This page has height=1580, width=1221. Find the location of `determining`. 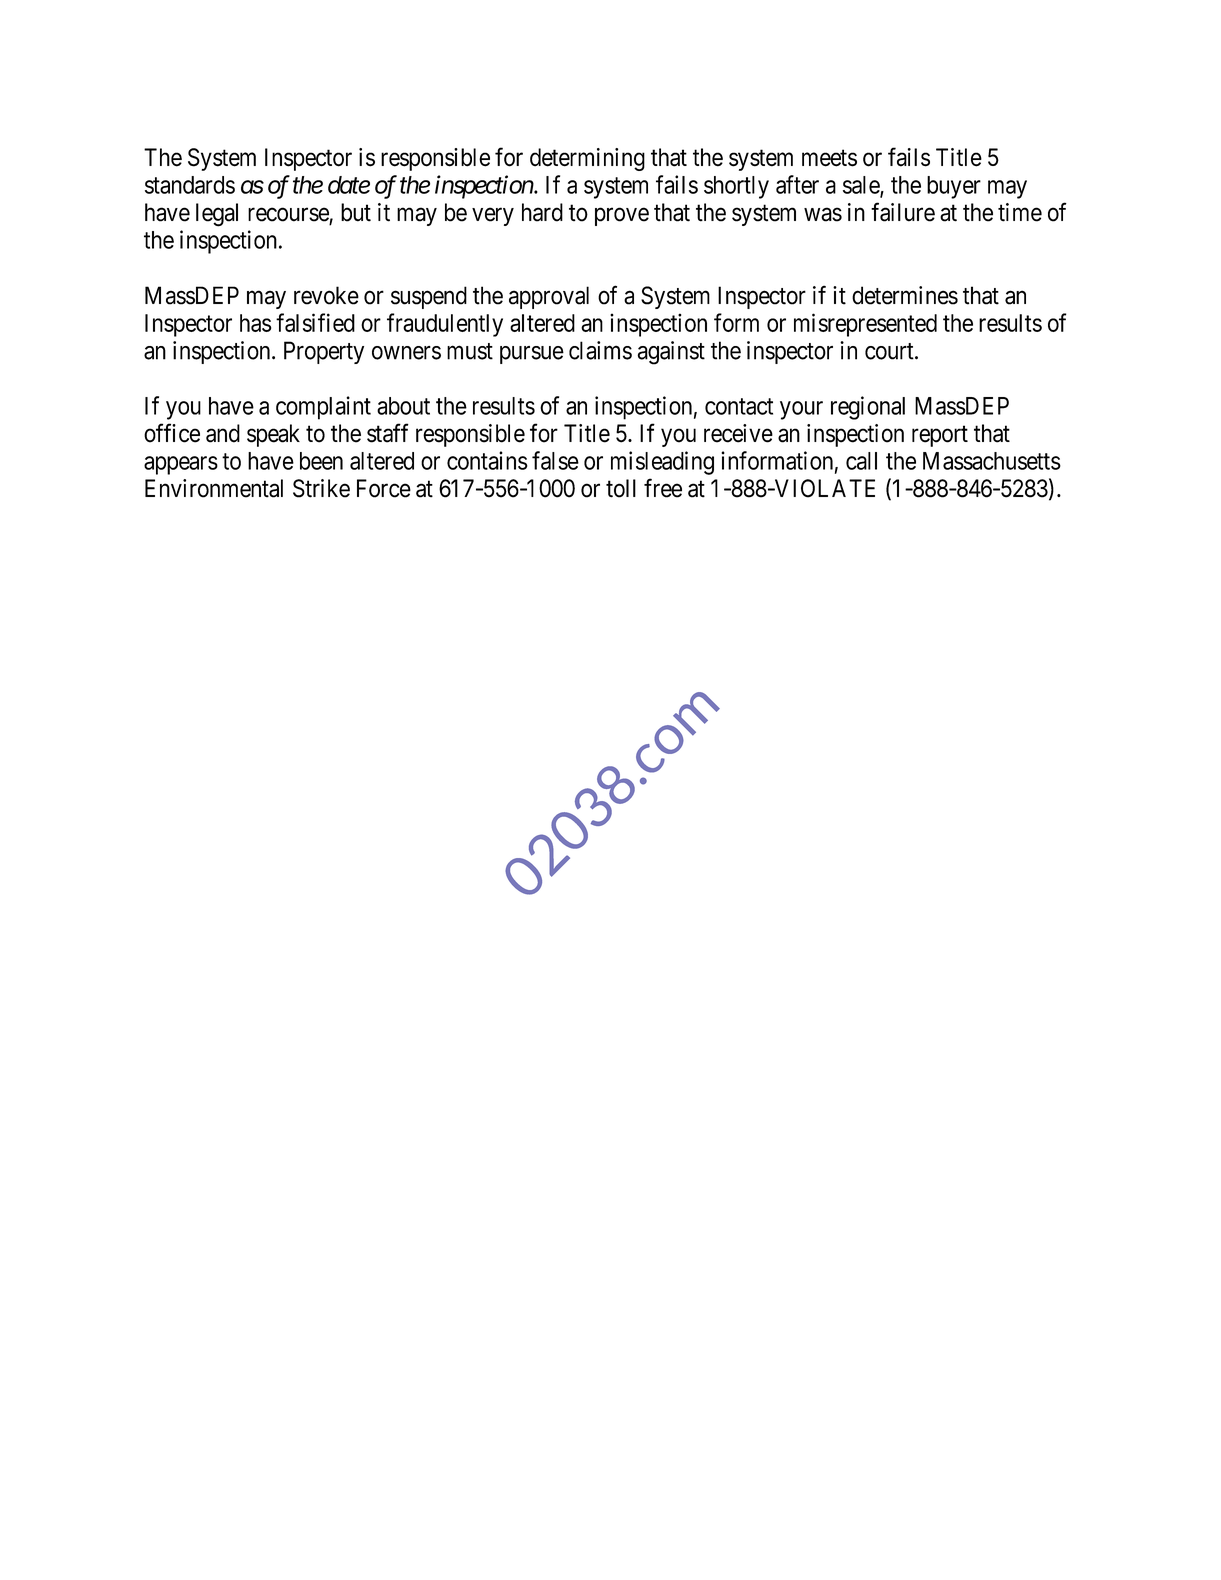

determining is located at coordinates (587, 159).
